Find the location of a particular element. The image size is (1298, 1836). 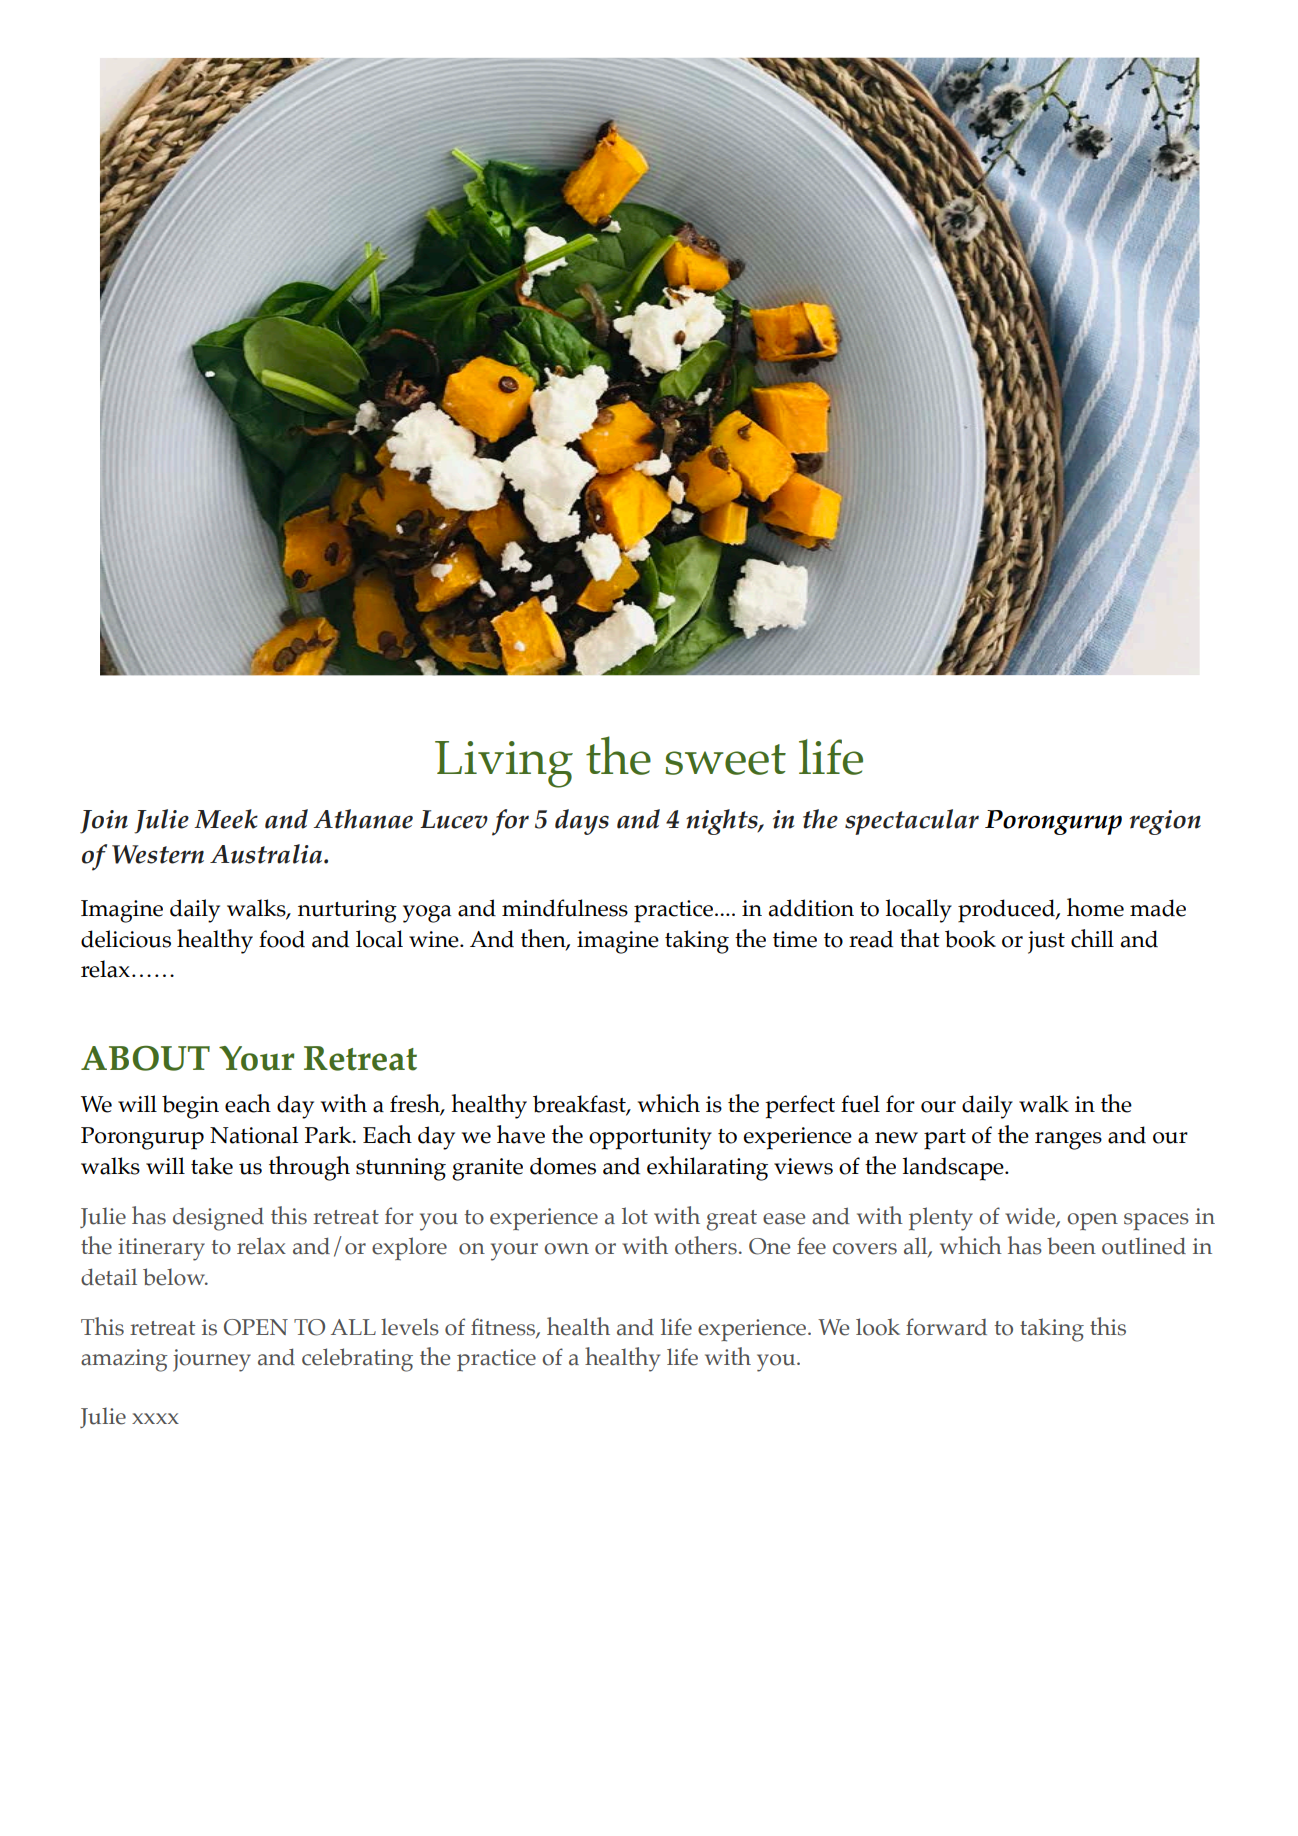

forward is located at coordinates (946, 1327).
